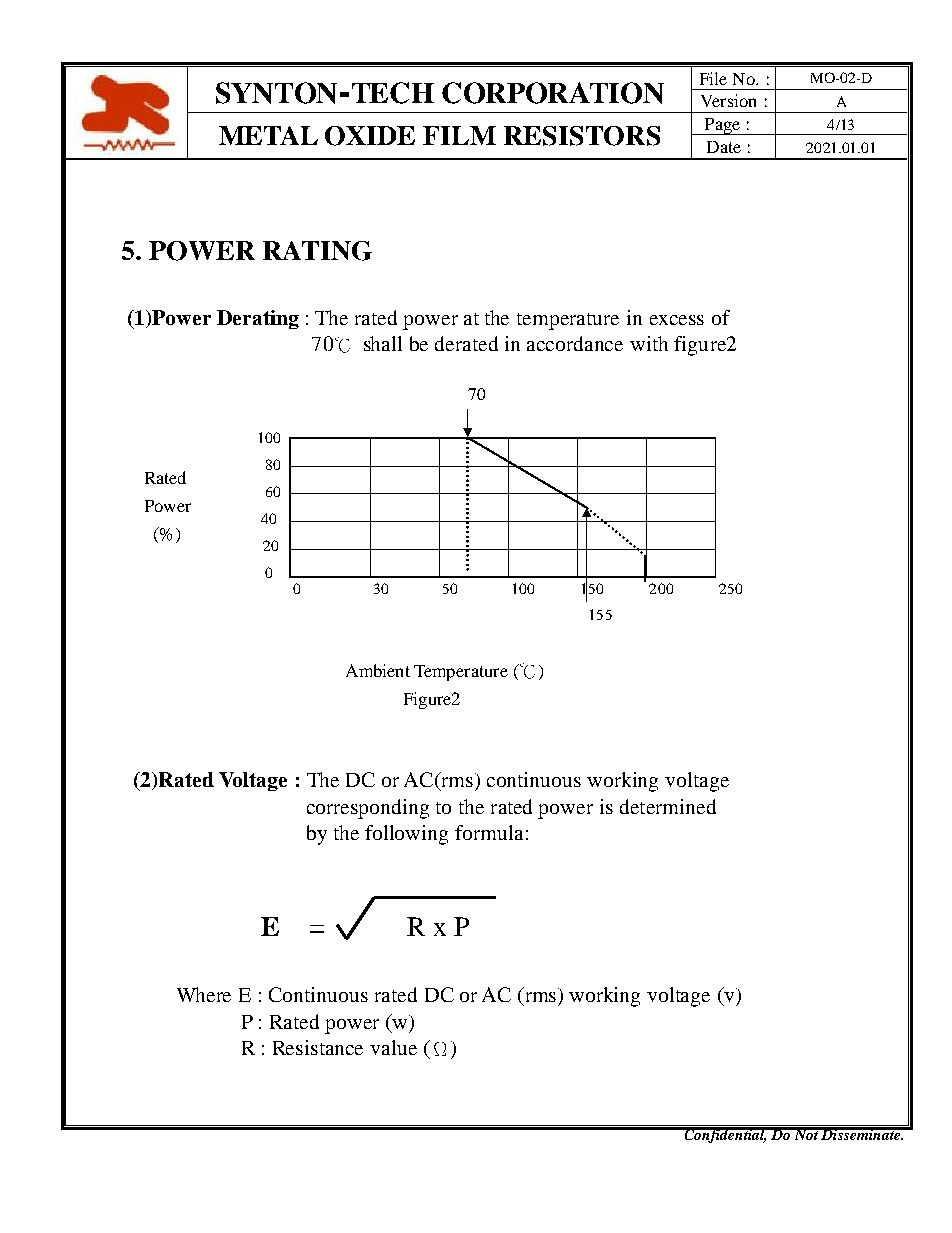  I want to click on File, so click(713, 78).
